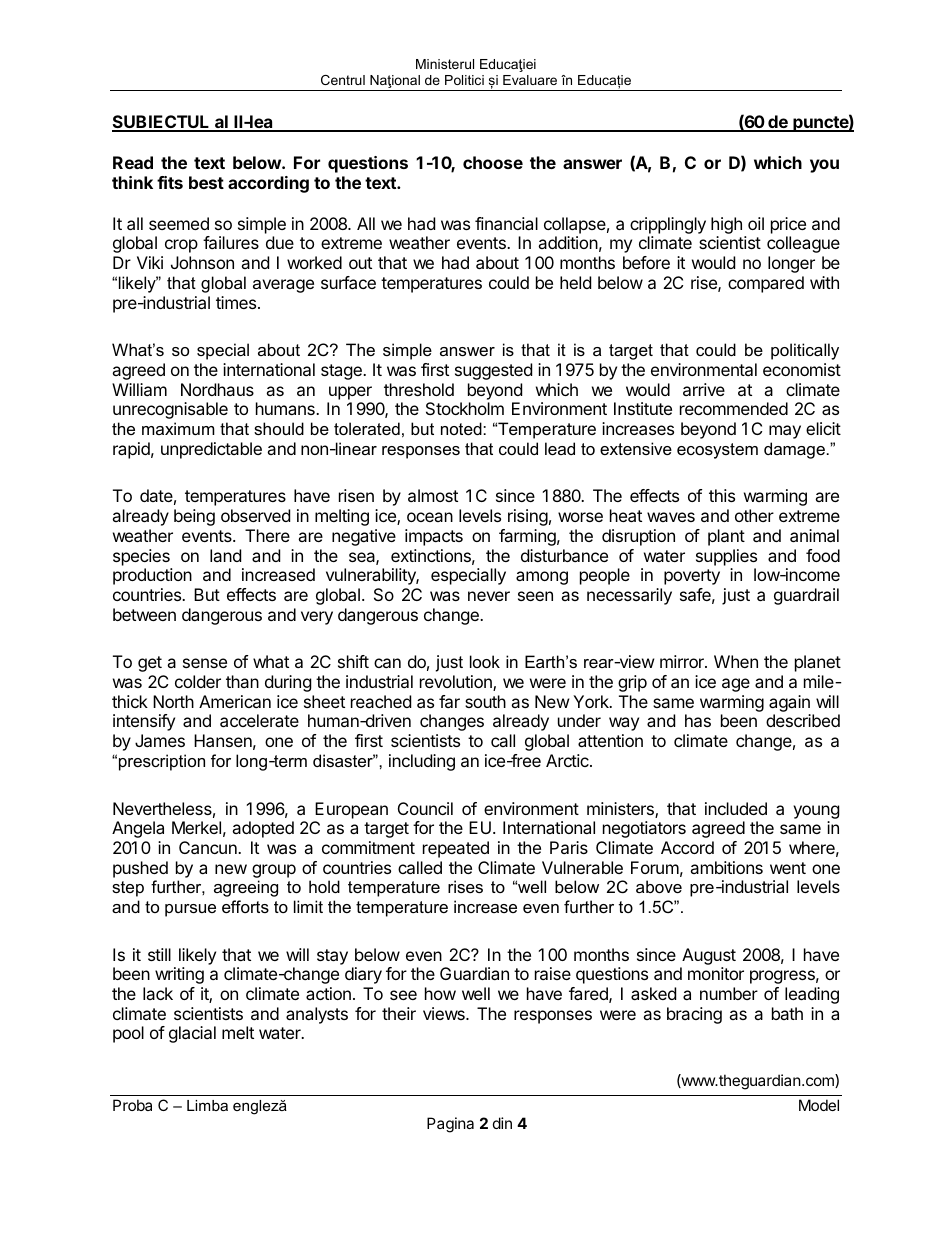 The width and height of the document is (952, 1233). Describe the element at coordinates (206, 182) in the document. I see `best` at that location.
